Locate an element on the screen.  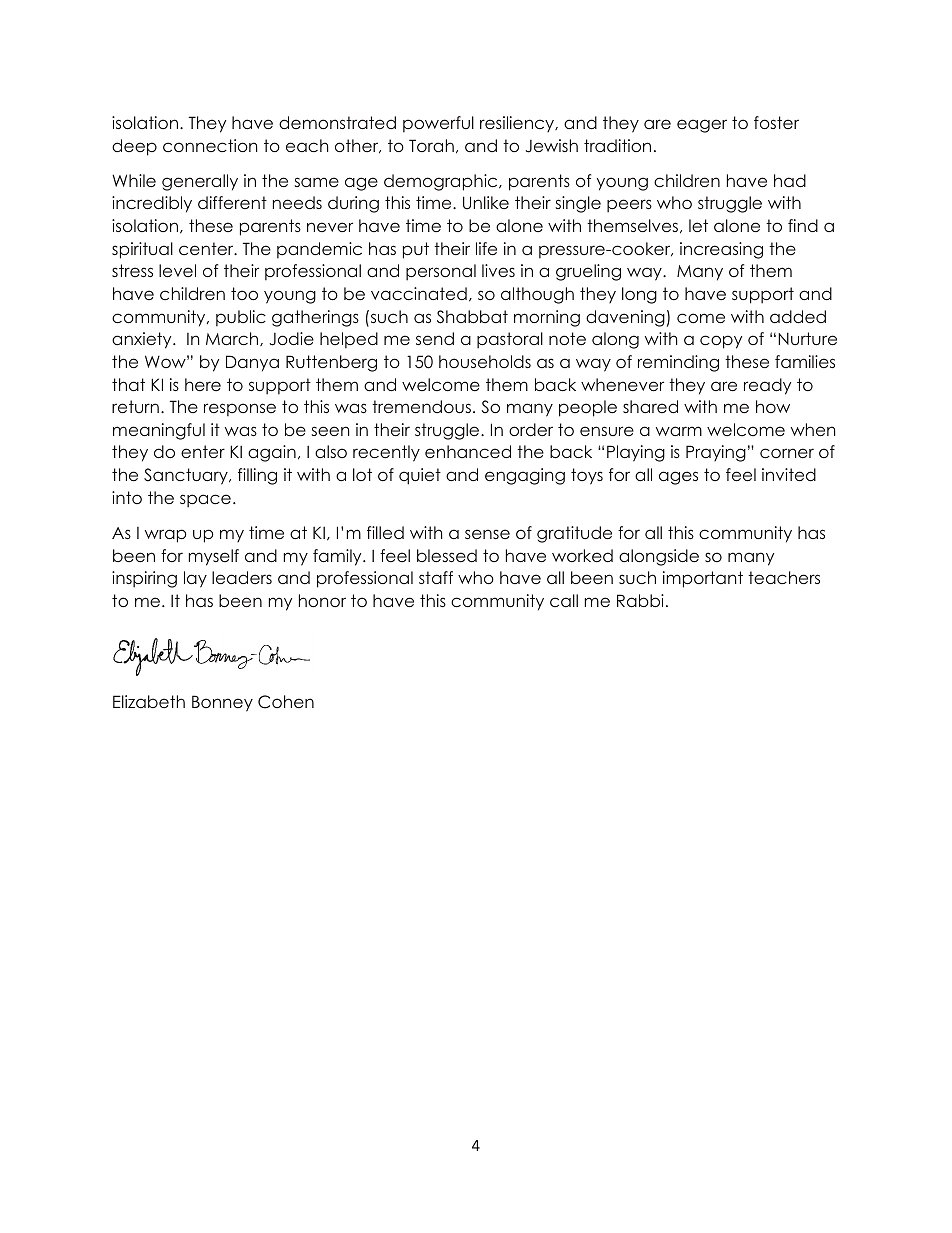
connection is located at coordinates (210, 145).
